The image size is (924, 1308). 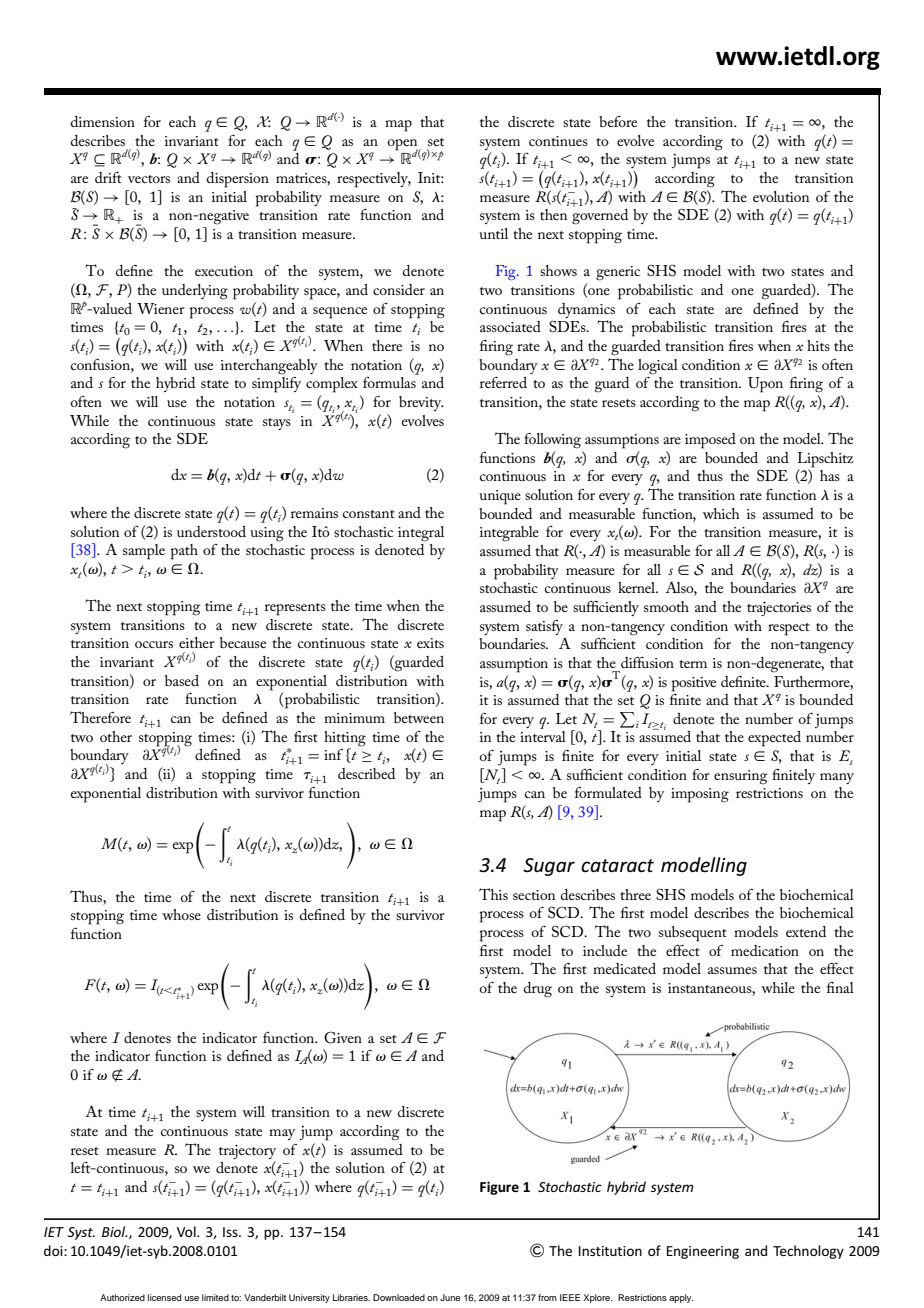 What do you see at coordinates (181, 914) in the screenshot?
I see `whose` at bounding box center [181, 914].
